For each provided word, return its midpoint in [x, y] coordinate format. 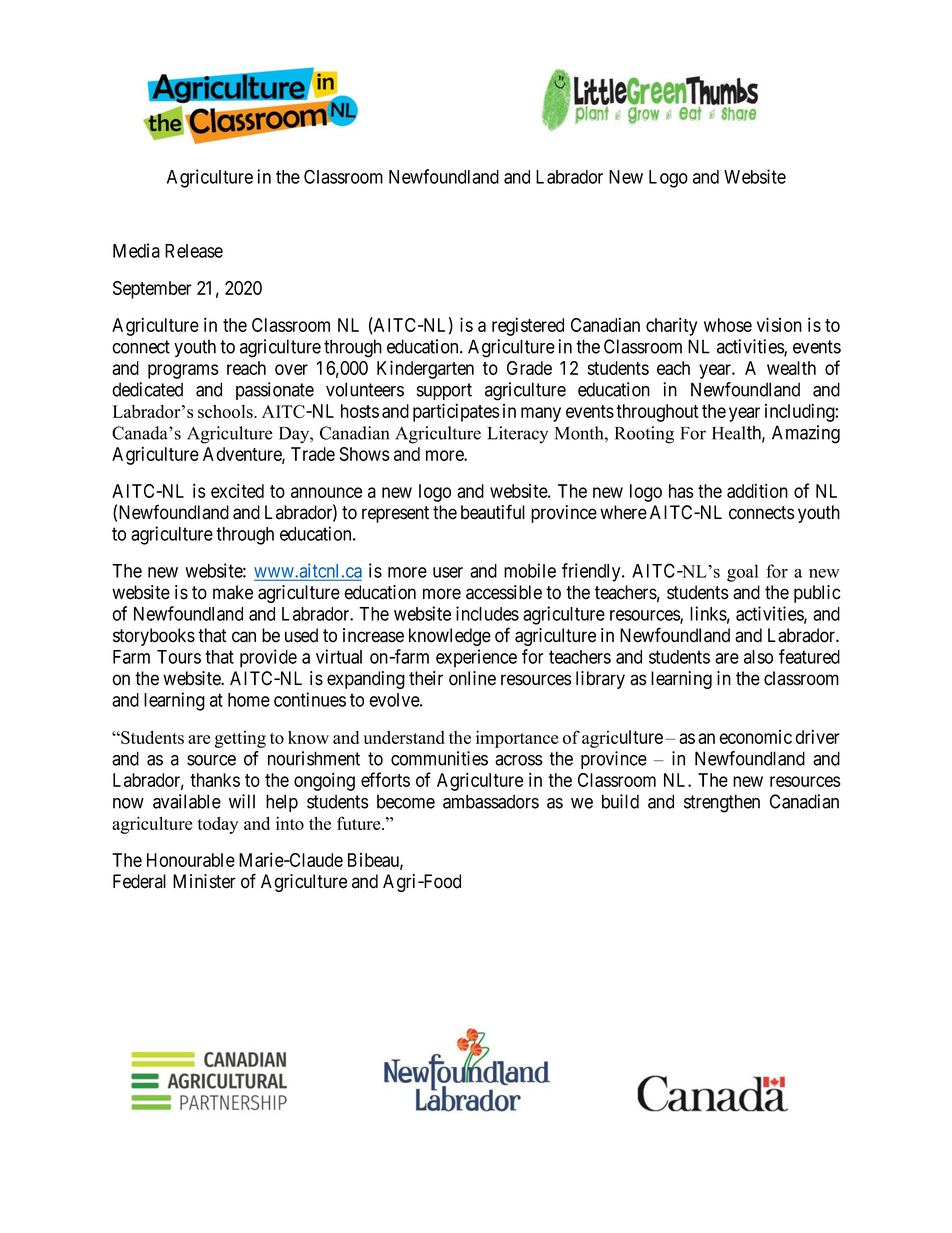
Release [194, 251]
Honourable [191, 860]
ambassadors [491, 801]
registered [528, 326]
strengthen [722, 803]
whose [728, 325]
